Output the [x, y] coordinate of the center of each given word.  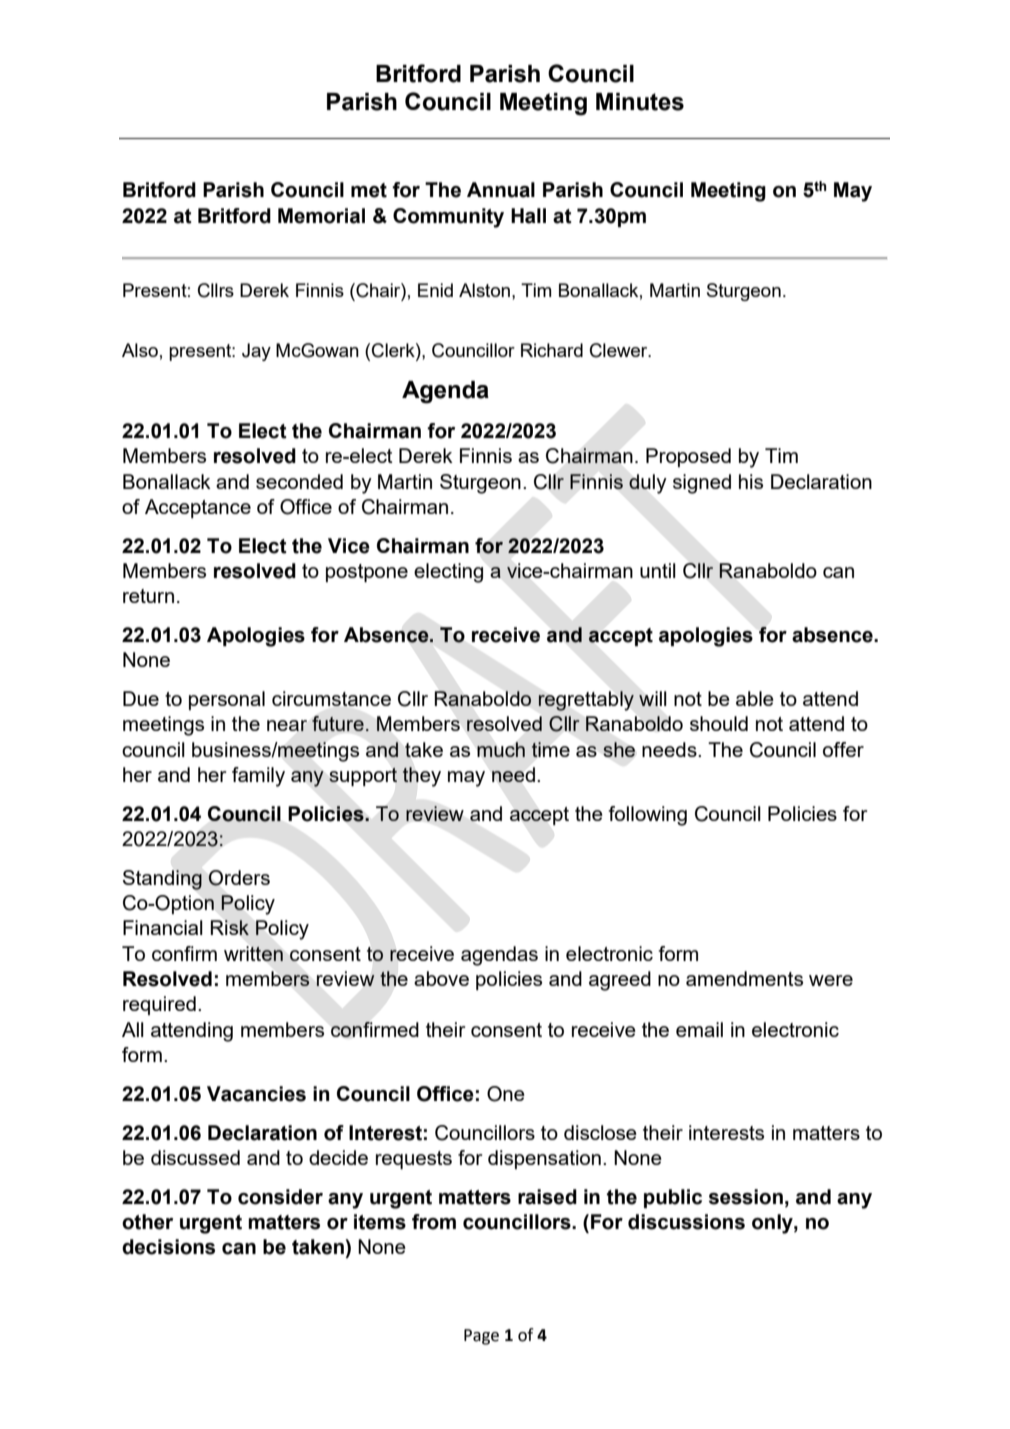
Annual [501, 190]
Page [481, 1337]
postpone [367, 573]
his [751, 481]
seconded [299, 481]
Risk [229, 927]
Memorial [321, 216]
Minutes [640, 102]
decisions [168, 1247]
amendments [744, 978]
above [441, 978]
